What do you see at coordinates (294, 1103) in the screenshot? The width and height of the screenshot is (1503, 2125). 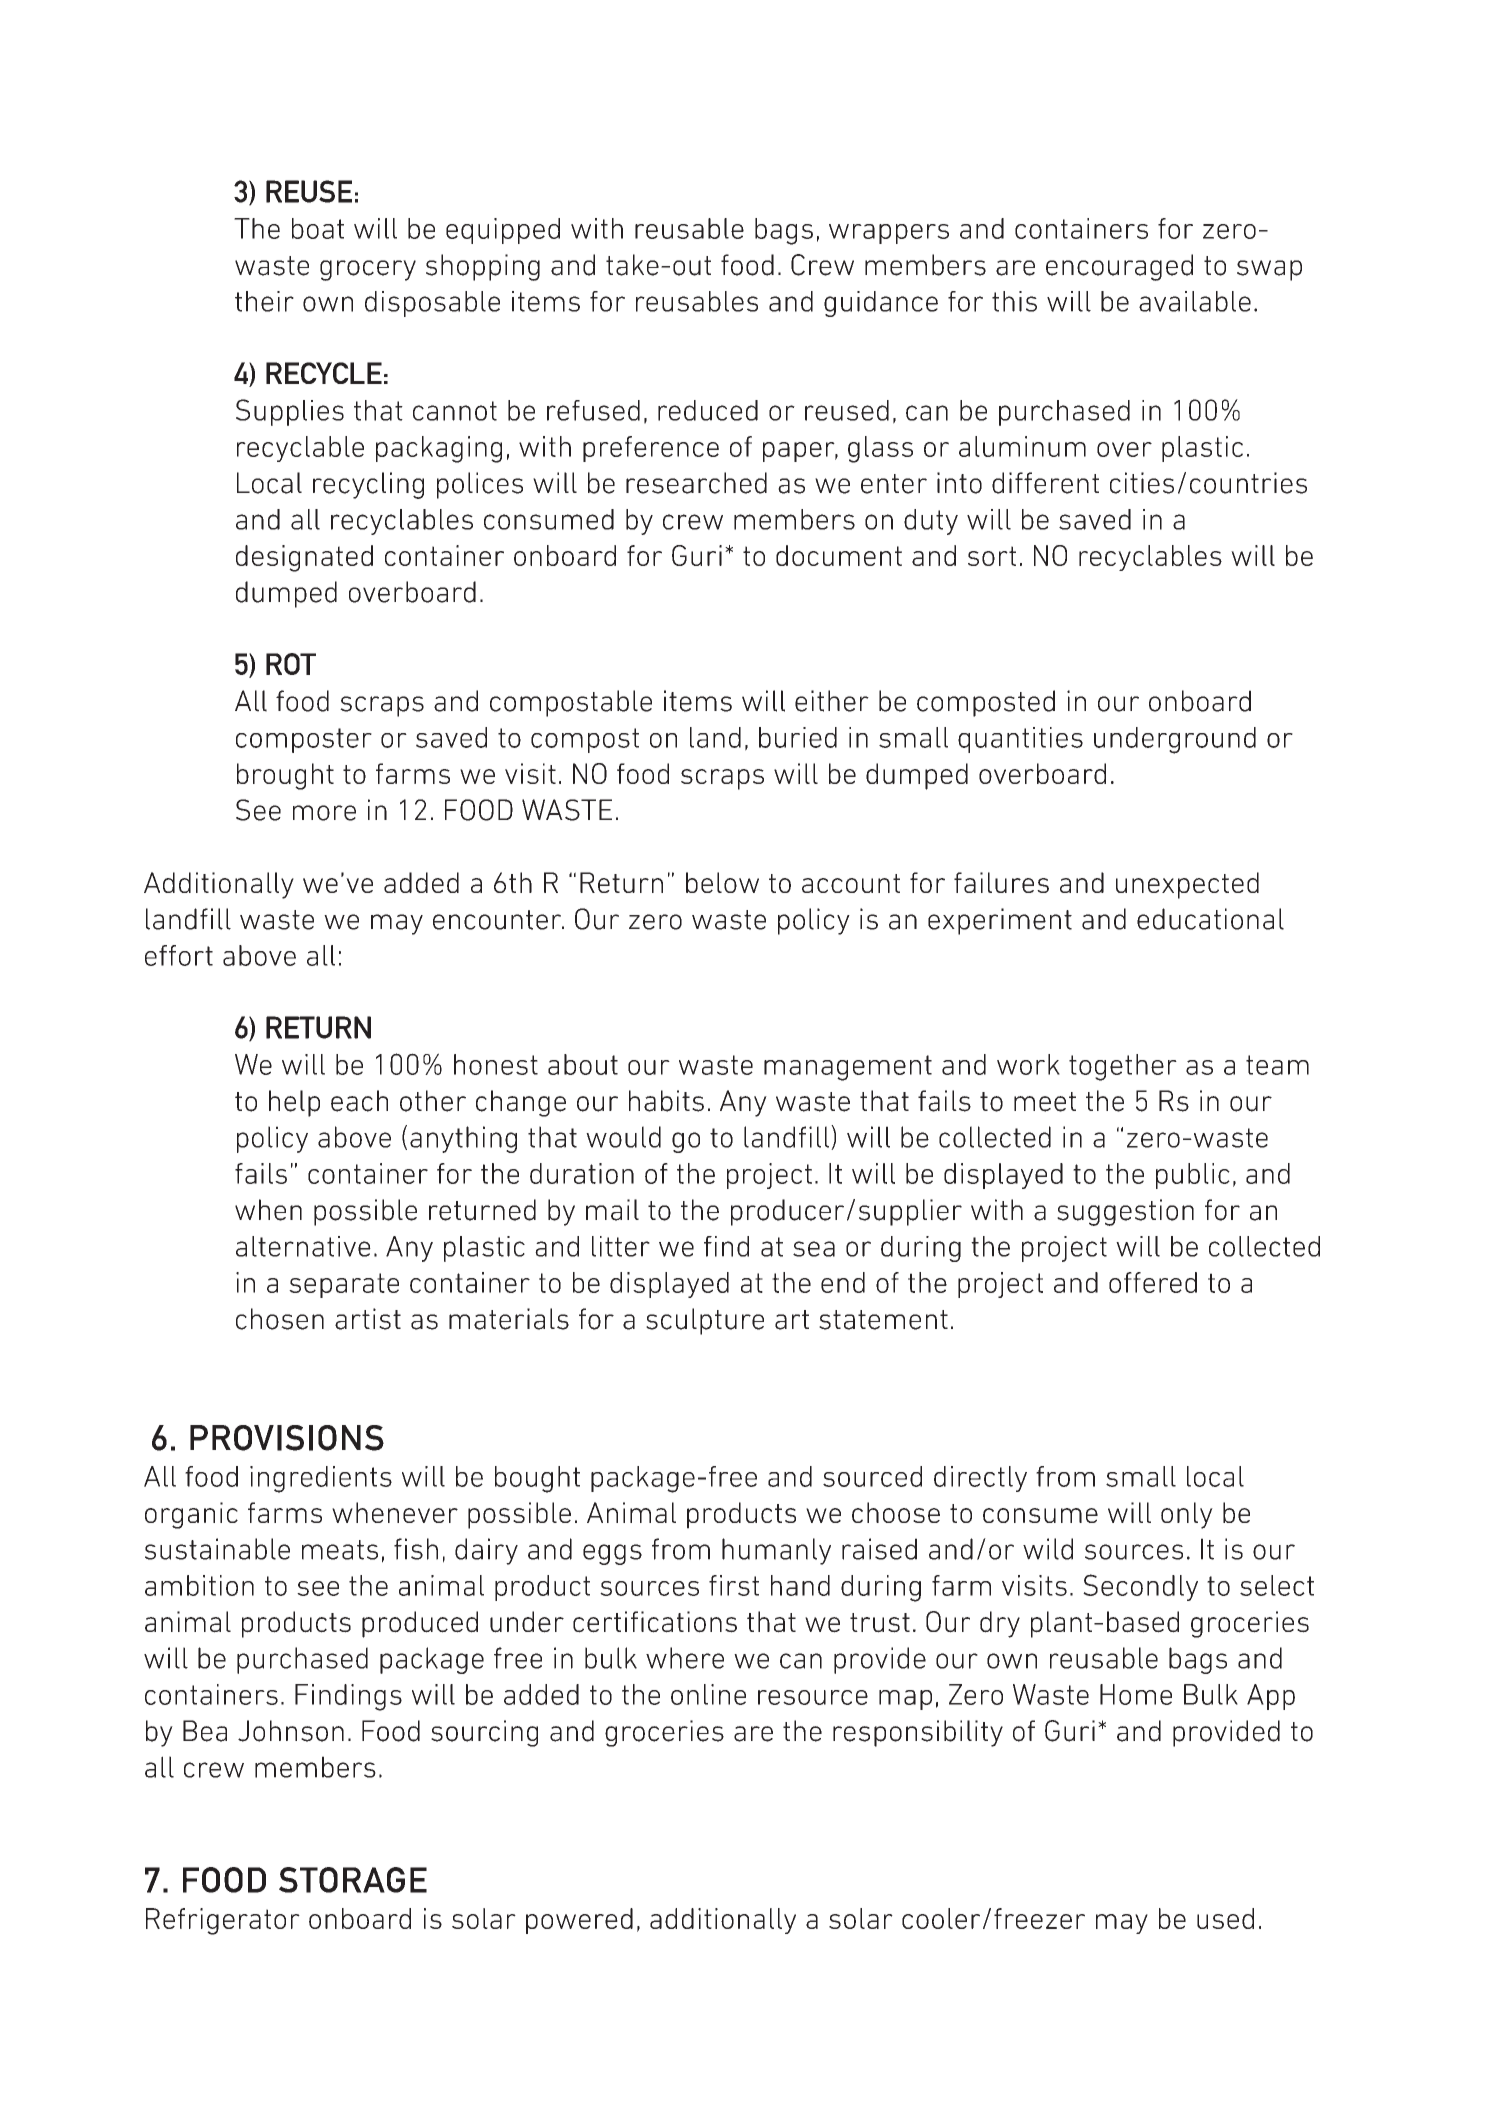 I see `help` at bounding box center [294, 1103].
